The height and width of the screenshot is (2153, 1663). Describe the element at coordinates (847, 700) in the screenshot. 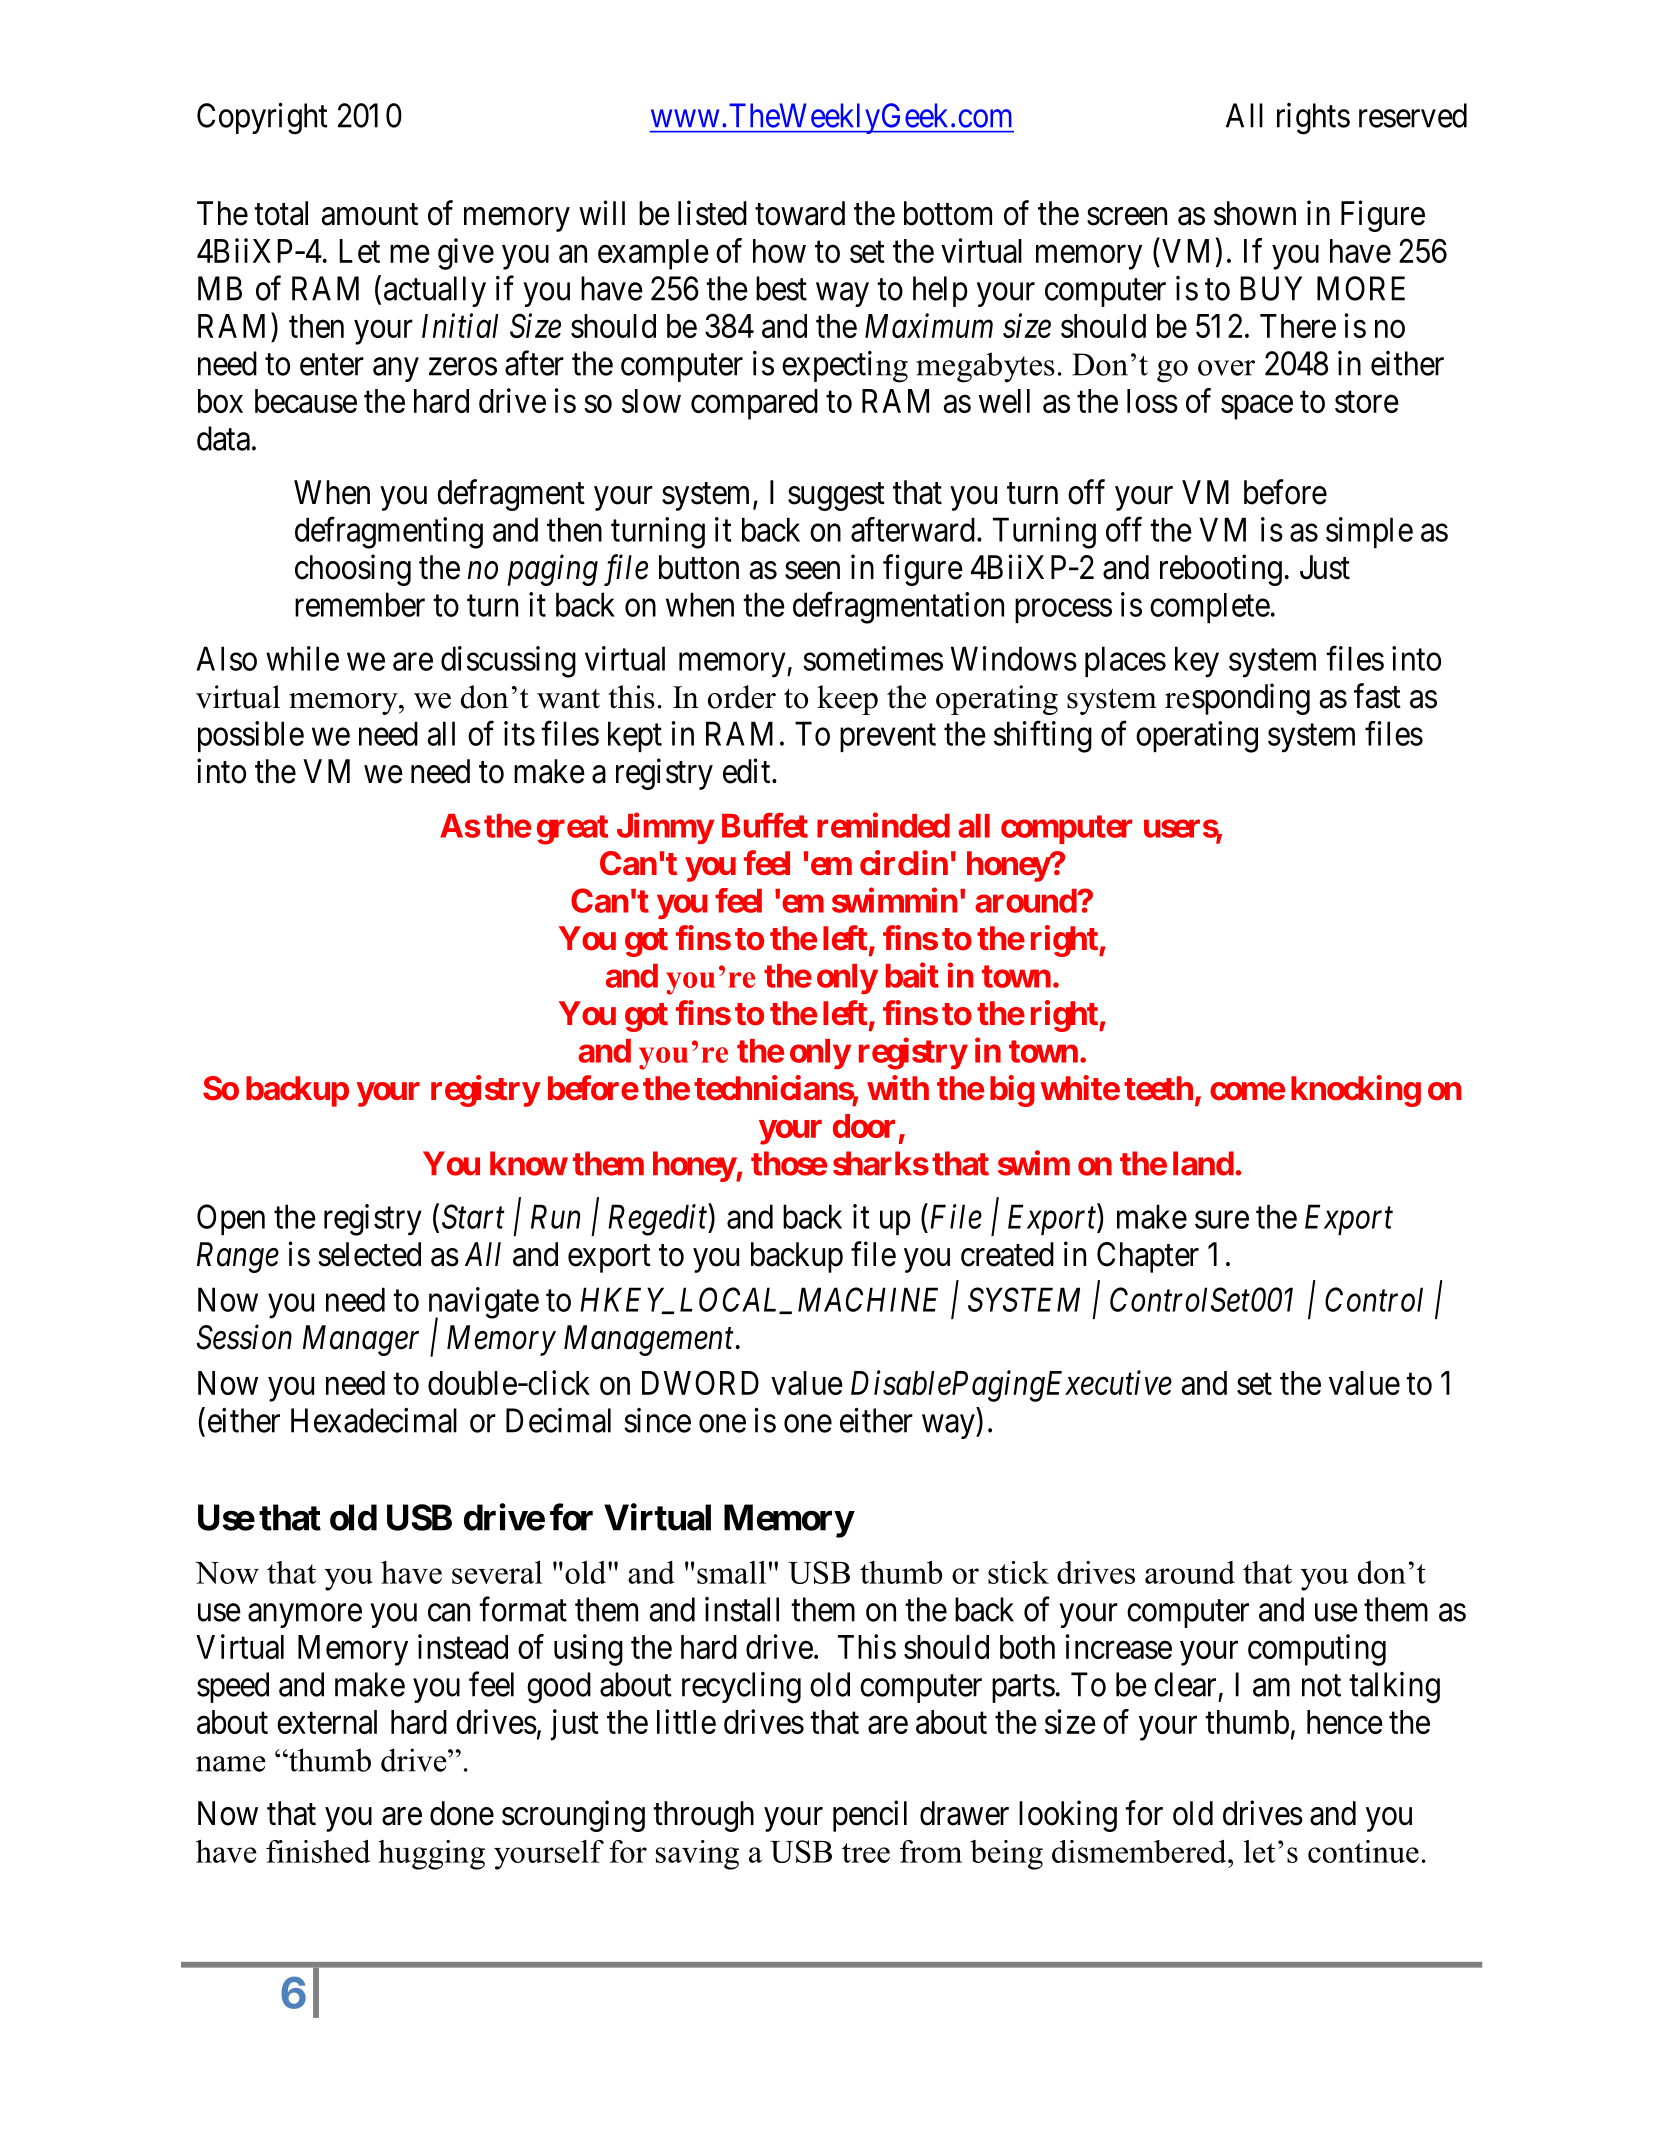

I see `keep` at that location.
